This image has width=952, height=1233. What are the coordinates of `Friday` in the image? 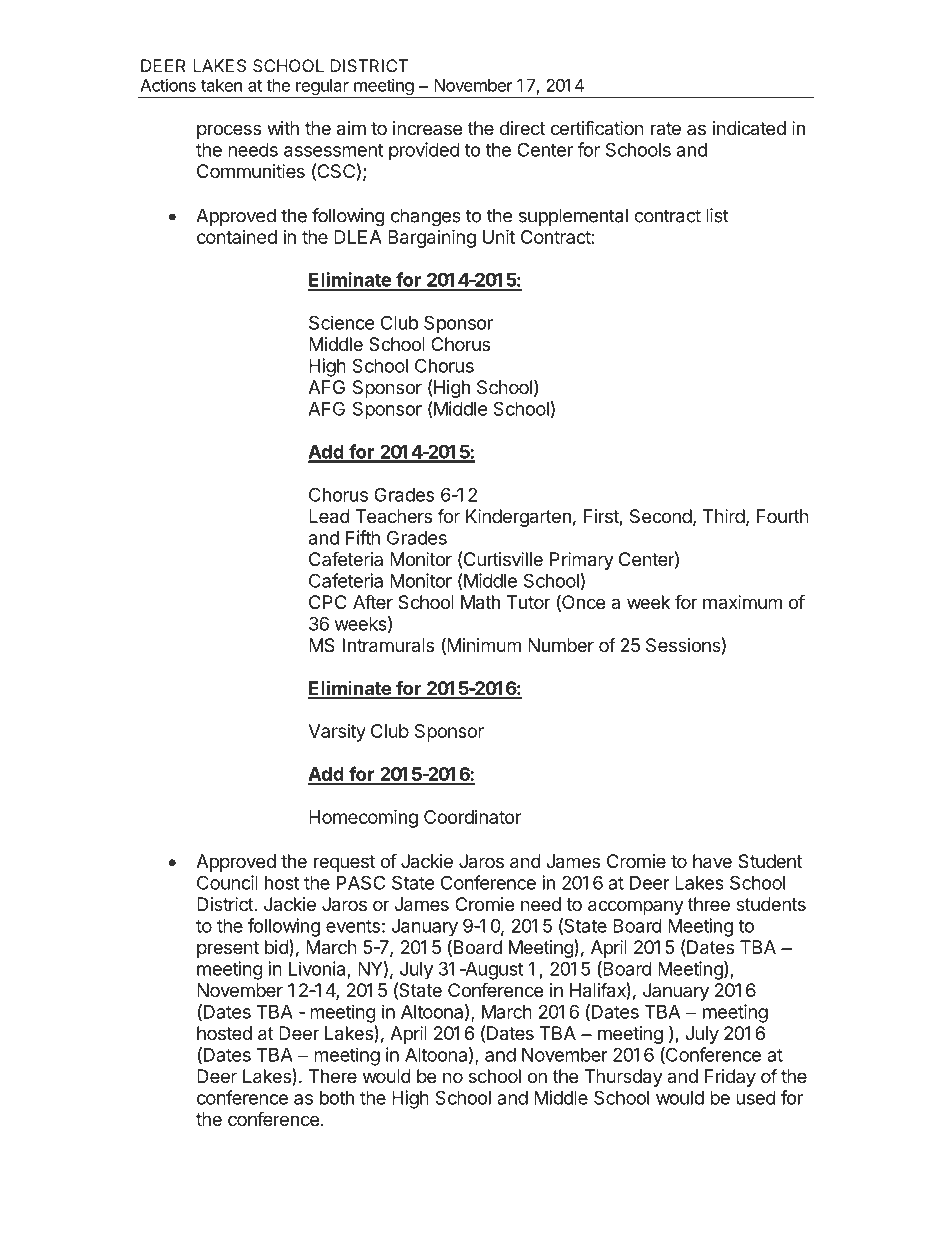 It's located at (730, 1078).
